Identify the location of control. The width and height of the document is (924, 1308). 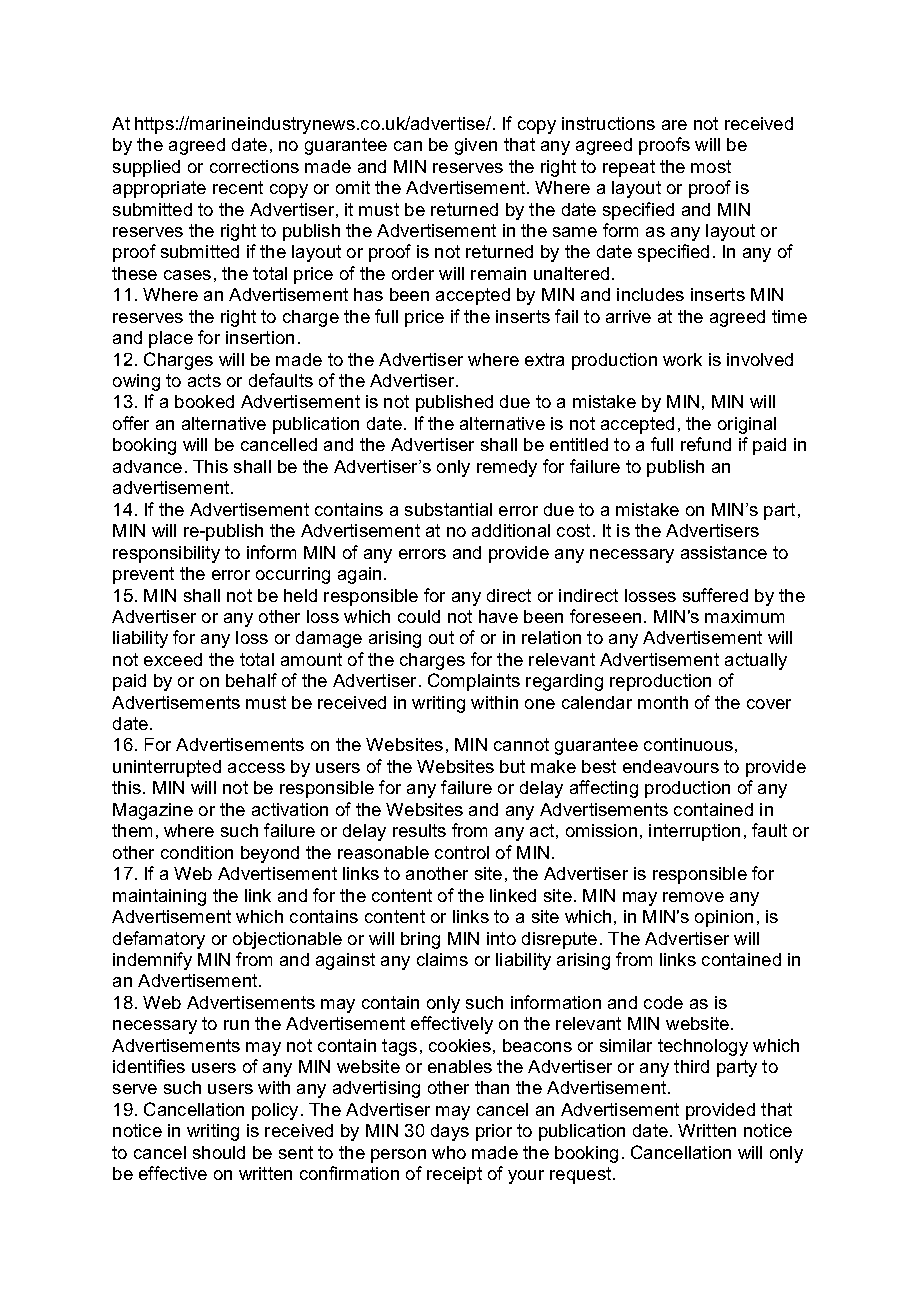
(462, 852).
